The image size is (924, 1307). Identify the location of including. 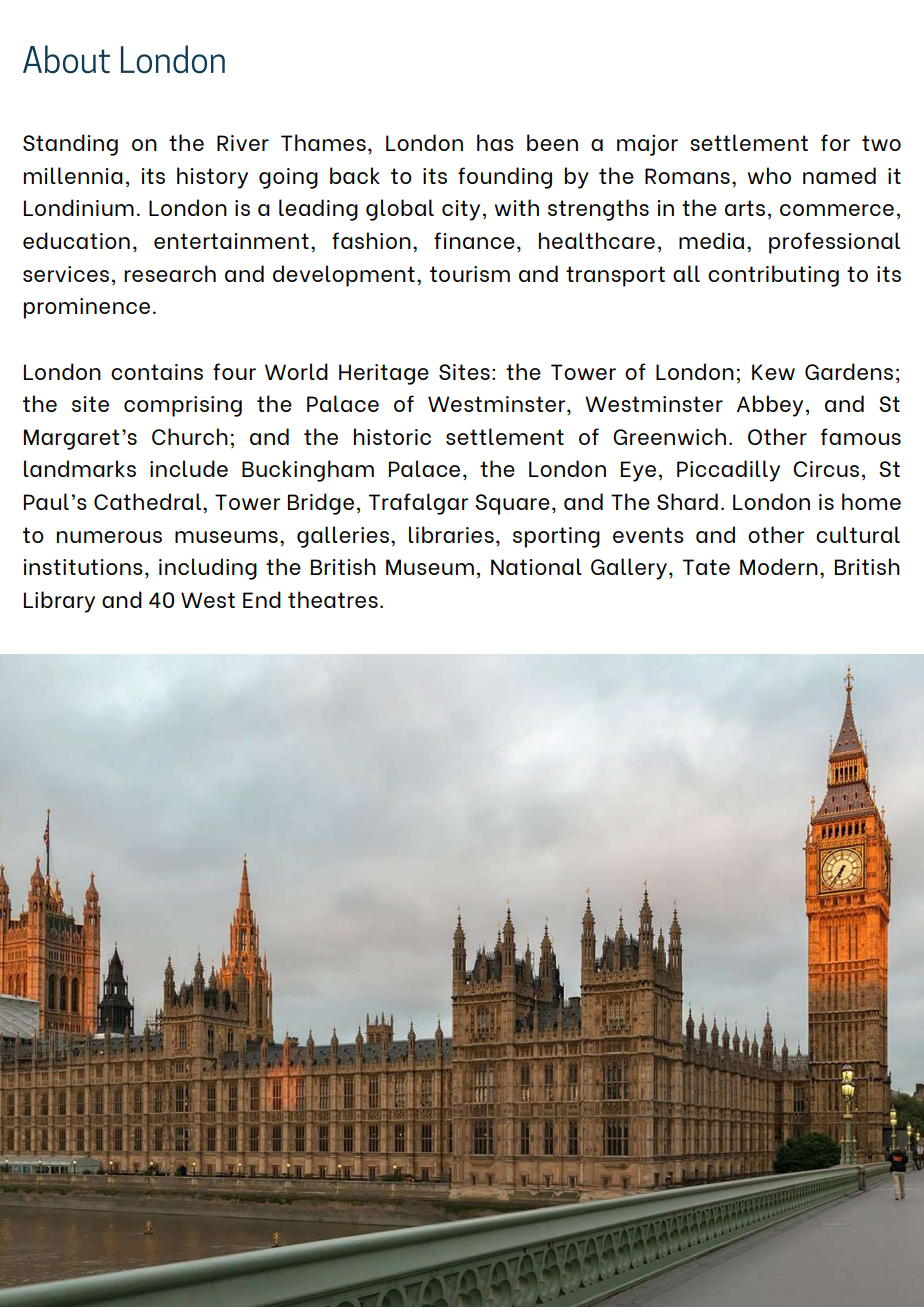
(208, 569).
